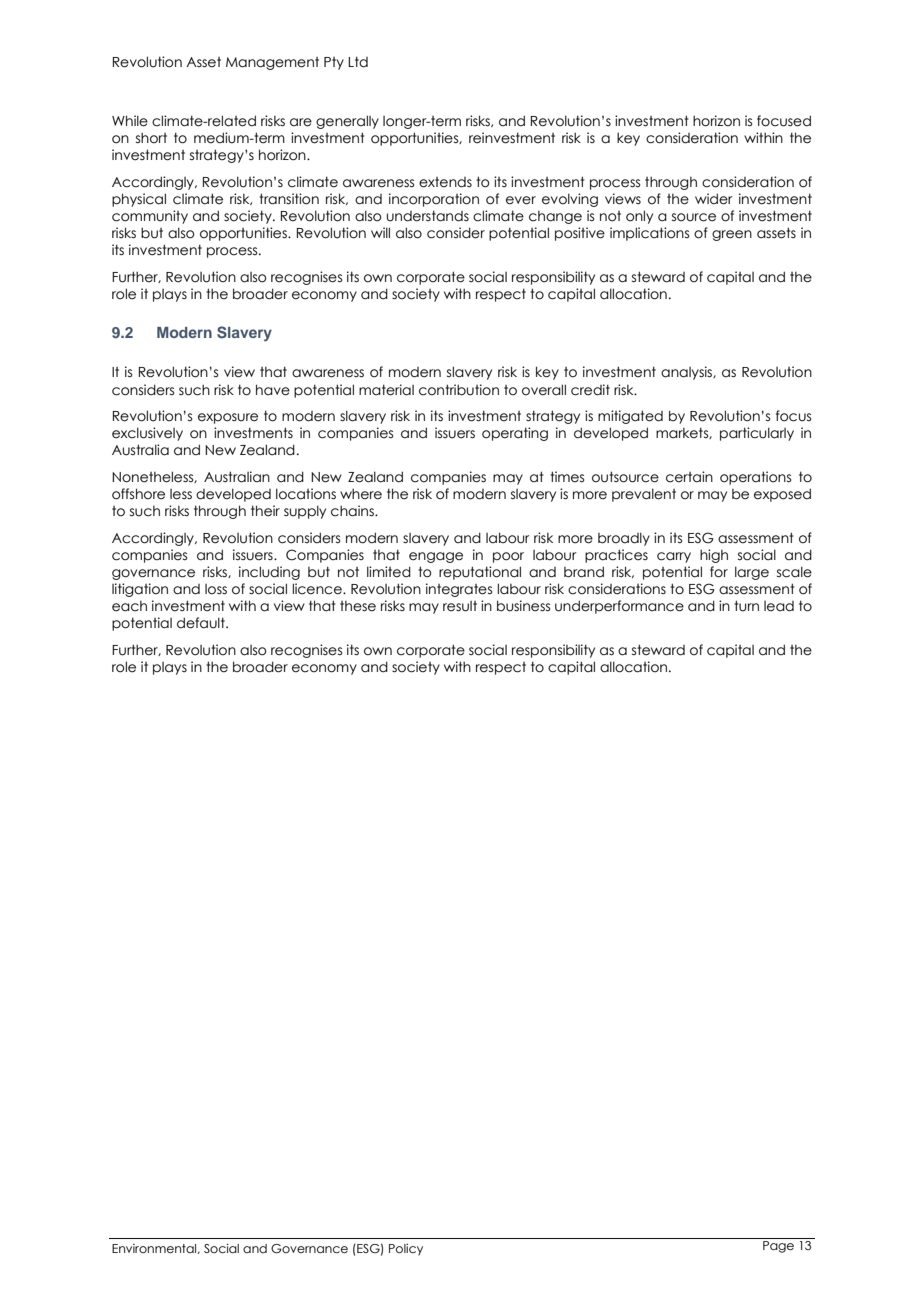  What do you see at coordinates (202, 623) in the screenshot?
I see `default` at bounding box center [202, 623].
